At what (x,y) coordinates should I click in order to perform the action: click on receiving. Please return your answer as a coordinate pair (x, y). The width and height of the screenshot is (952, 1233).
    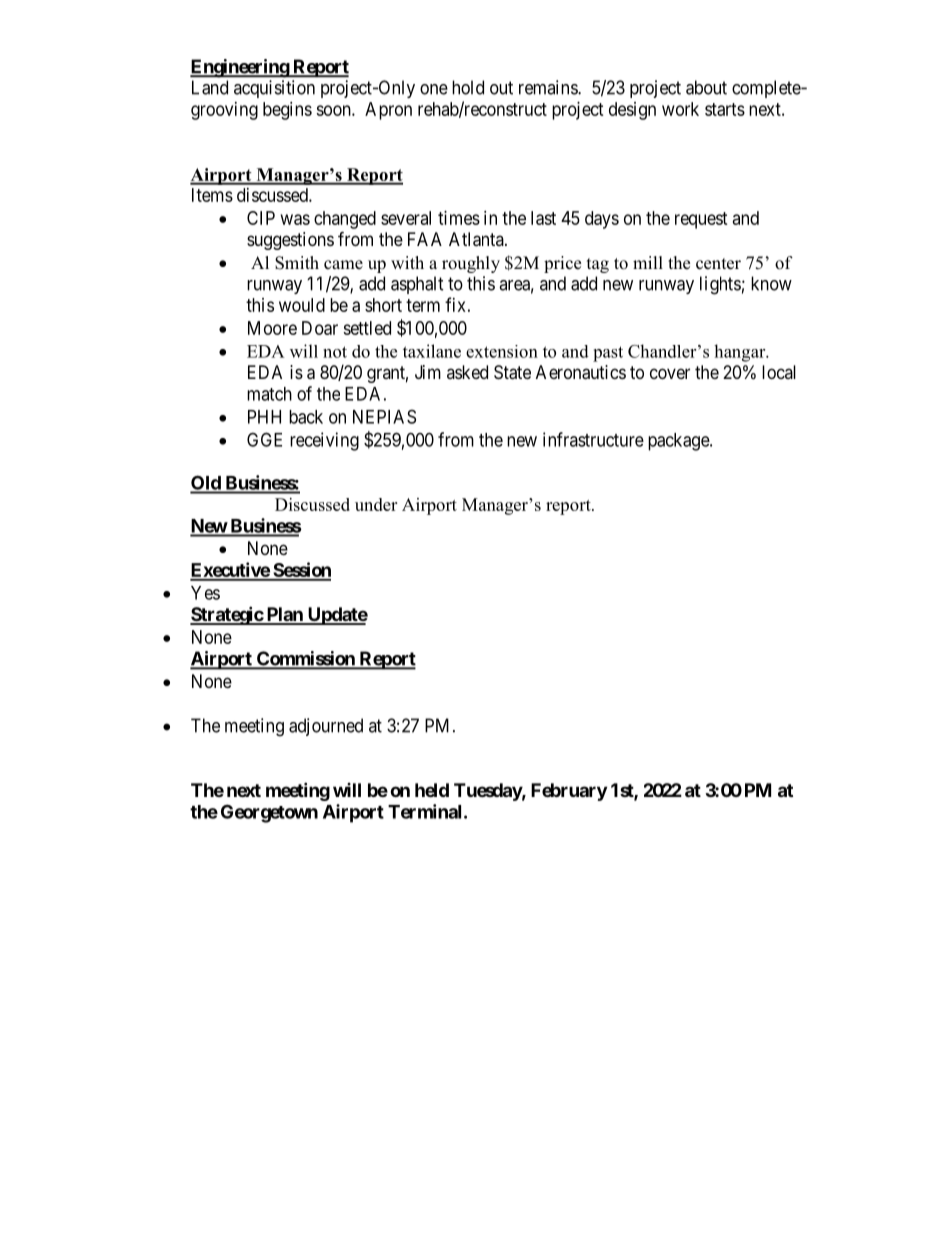
    Looking at the image, I should click on (324, 441).
